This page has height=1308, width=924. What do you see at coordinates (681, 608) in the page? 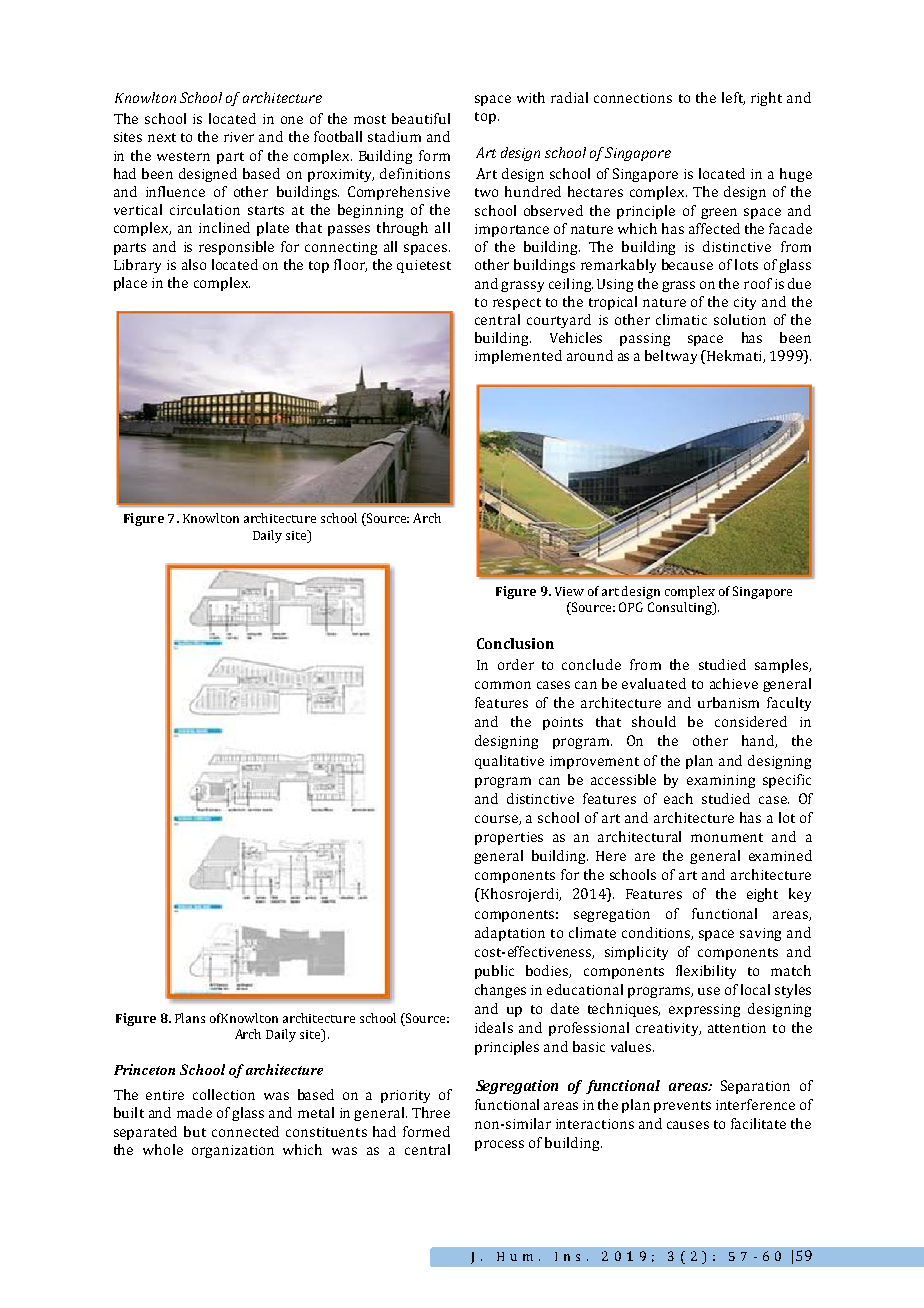
I see `Consulting` at bounding box center [681, 608].
